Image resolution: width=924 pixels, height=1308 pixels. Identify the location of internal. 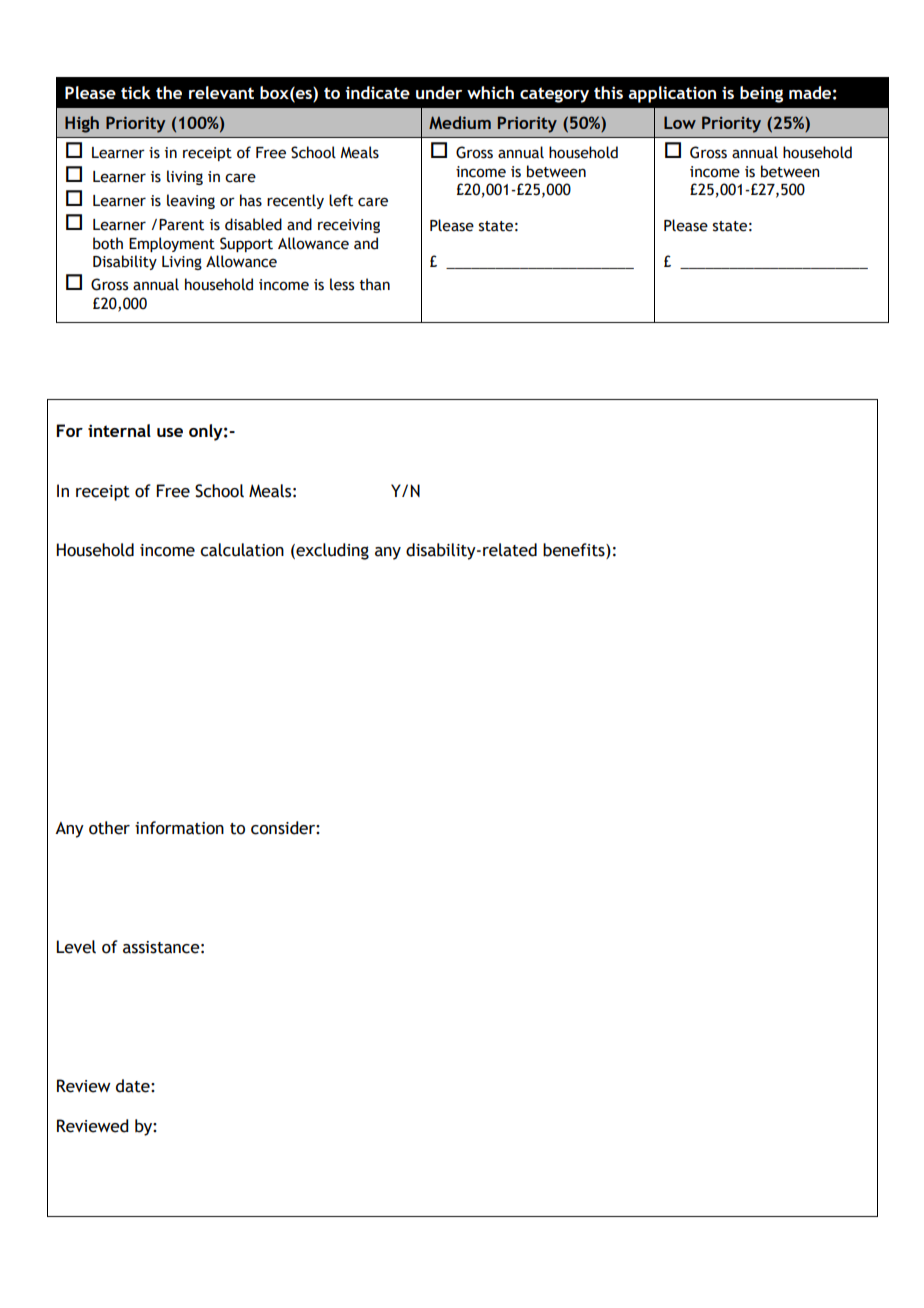
(119, 430).
